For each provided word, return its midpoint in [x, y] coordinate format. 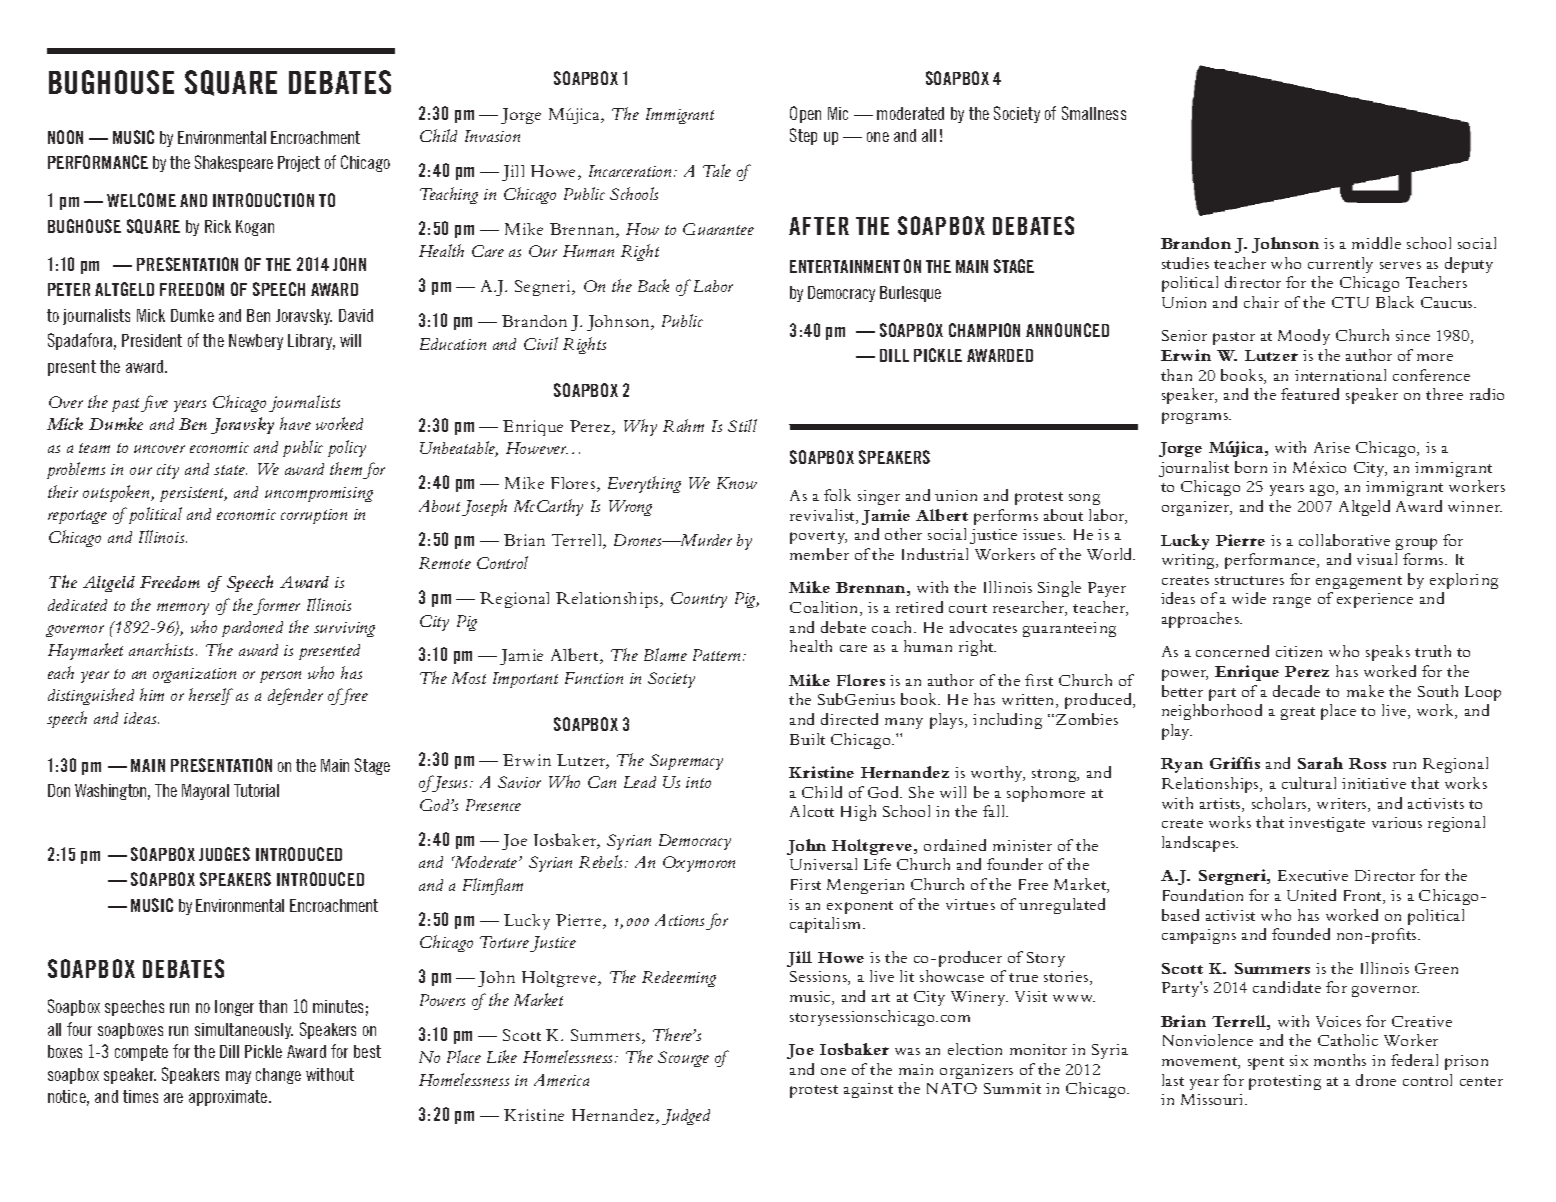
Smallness [1094, 113]
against [868, 1090]
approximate [229, 1098]
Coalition [825, 608]
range [1292, 602]
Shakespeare [234, 163]
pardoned [252, 629]
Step [803, 136]
